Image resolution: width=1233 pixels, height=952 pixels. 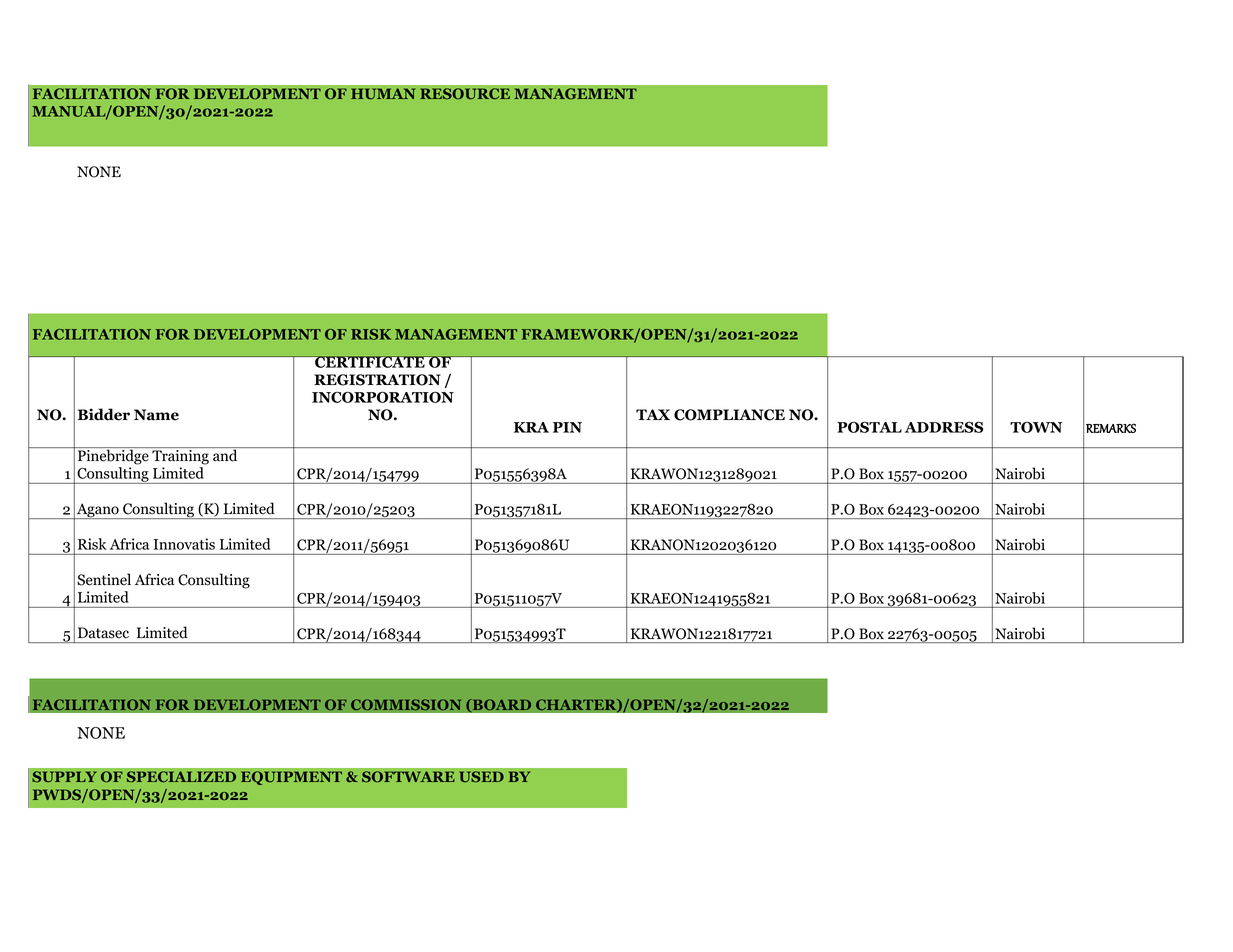 What do you see at coordinates (944, 427) in the document?
I see `ADDRESS` at bounding box center [944, 427].
